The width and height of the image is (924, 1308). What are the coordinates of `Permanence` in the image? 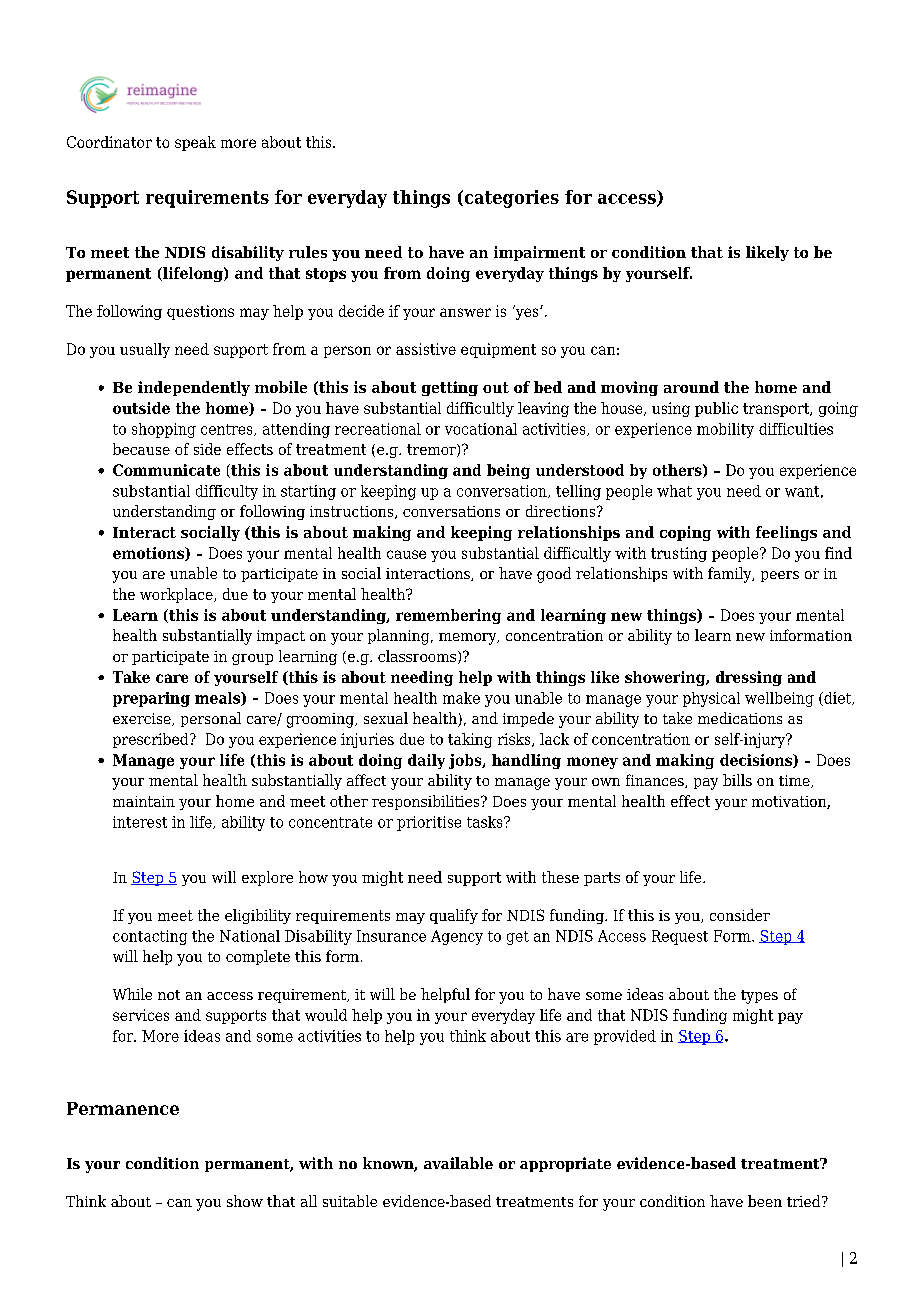 It's located at (123, 1108).
